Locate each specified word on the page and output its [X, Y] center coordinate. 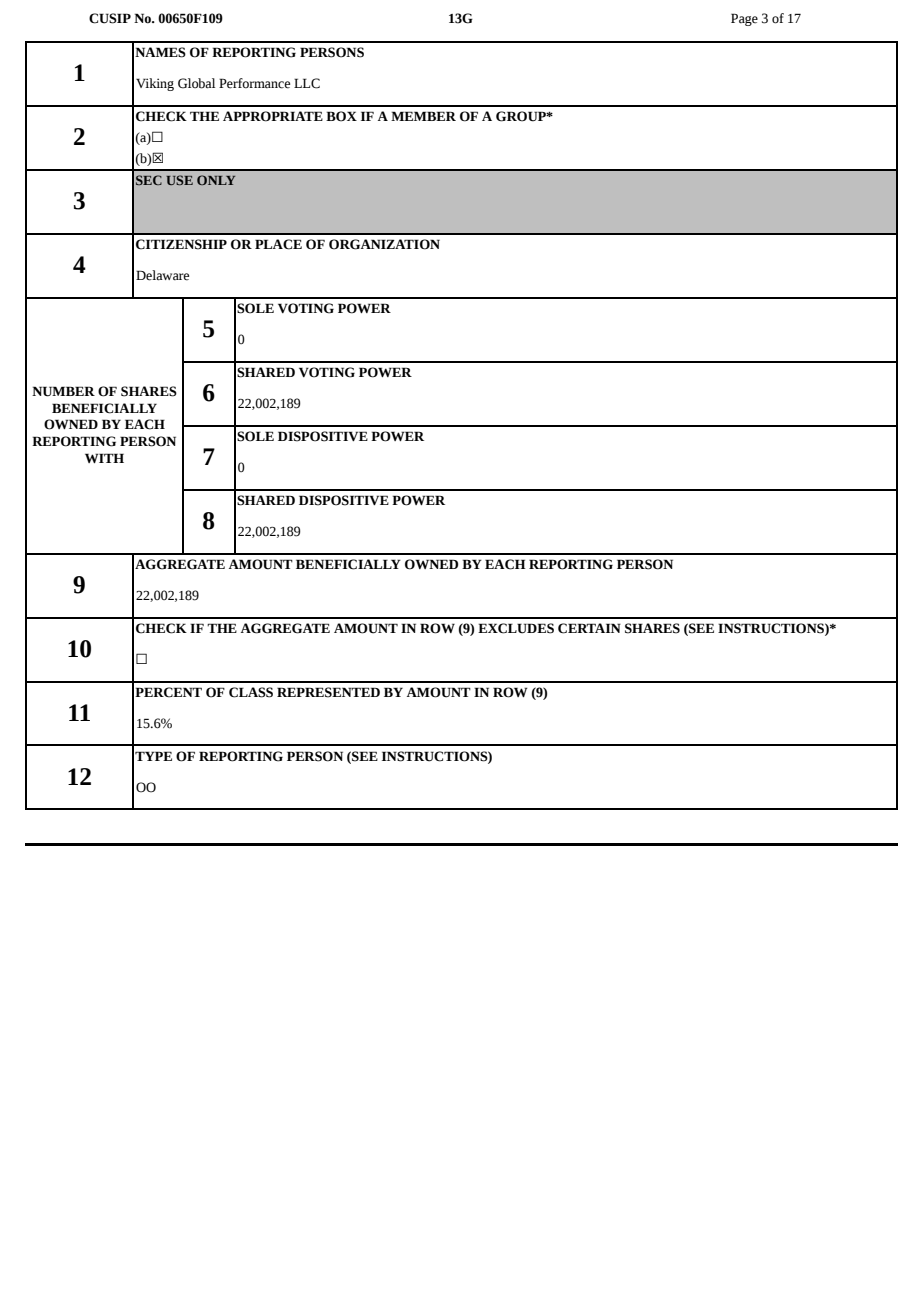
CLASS [251, 692]
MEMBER [423, 116]
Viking [155, 84]
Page [744, 19]
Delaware [162, 275]
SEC [149, 180]
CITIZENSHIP [181, 244]
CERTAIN [589, 628]
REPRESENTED [328, 692]
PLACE [278, 244]
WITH [104, 458]
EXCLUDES [516, 628]
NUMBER [63, 391]
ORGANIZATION [384, 244]
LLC [307, 83]
